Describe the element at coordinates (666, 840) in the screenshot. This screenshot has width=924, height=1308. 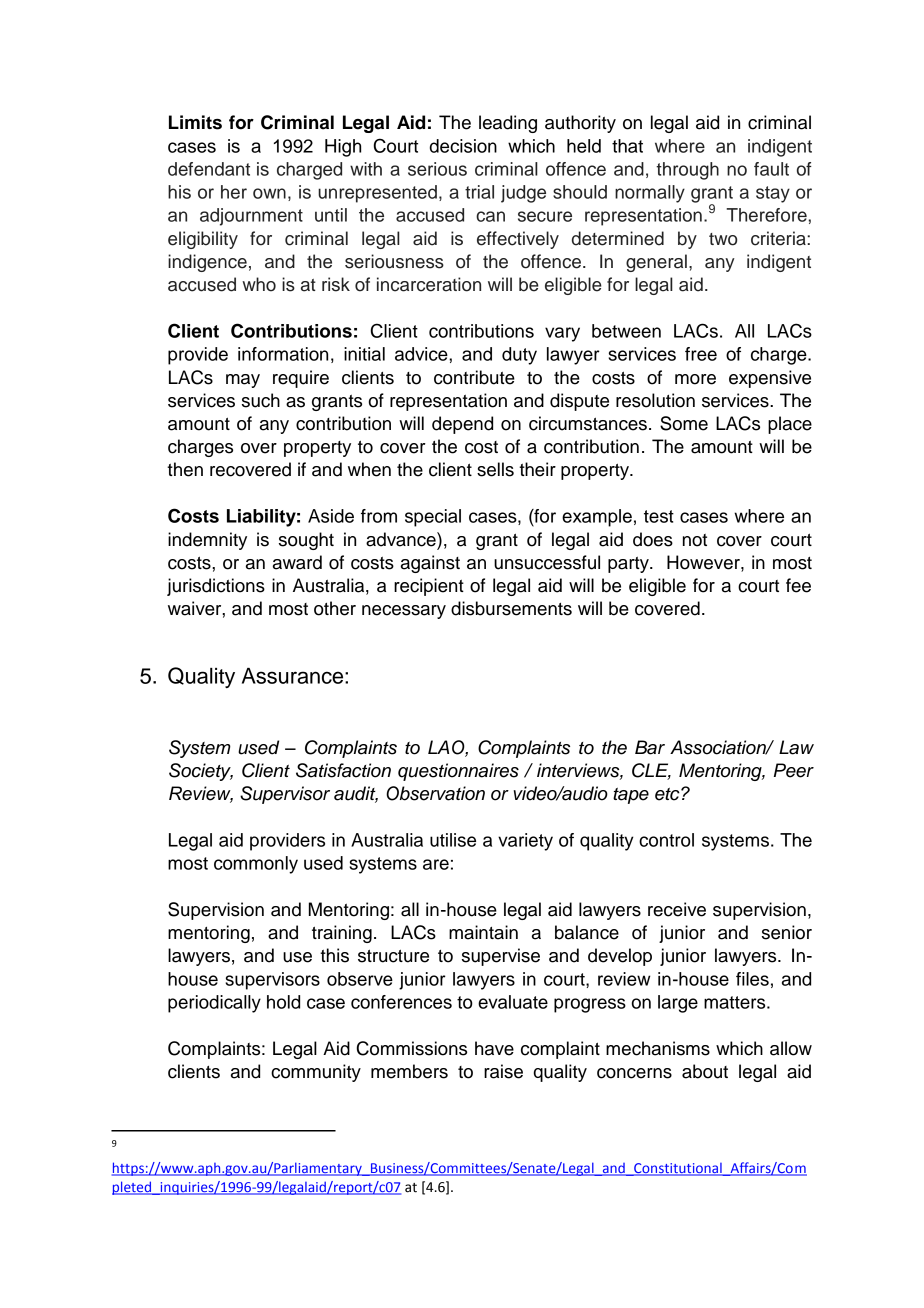
I see `control` at that location.
